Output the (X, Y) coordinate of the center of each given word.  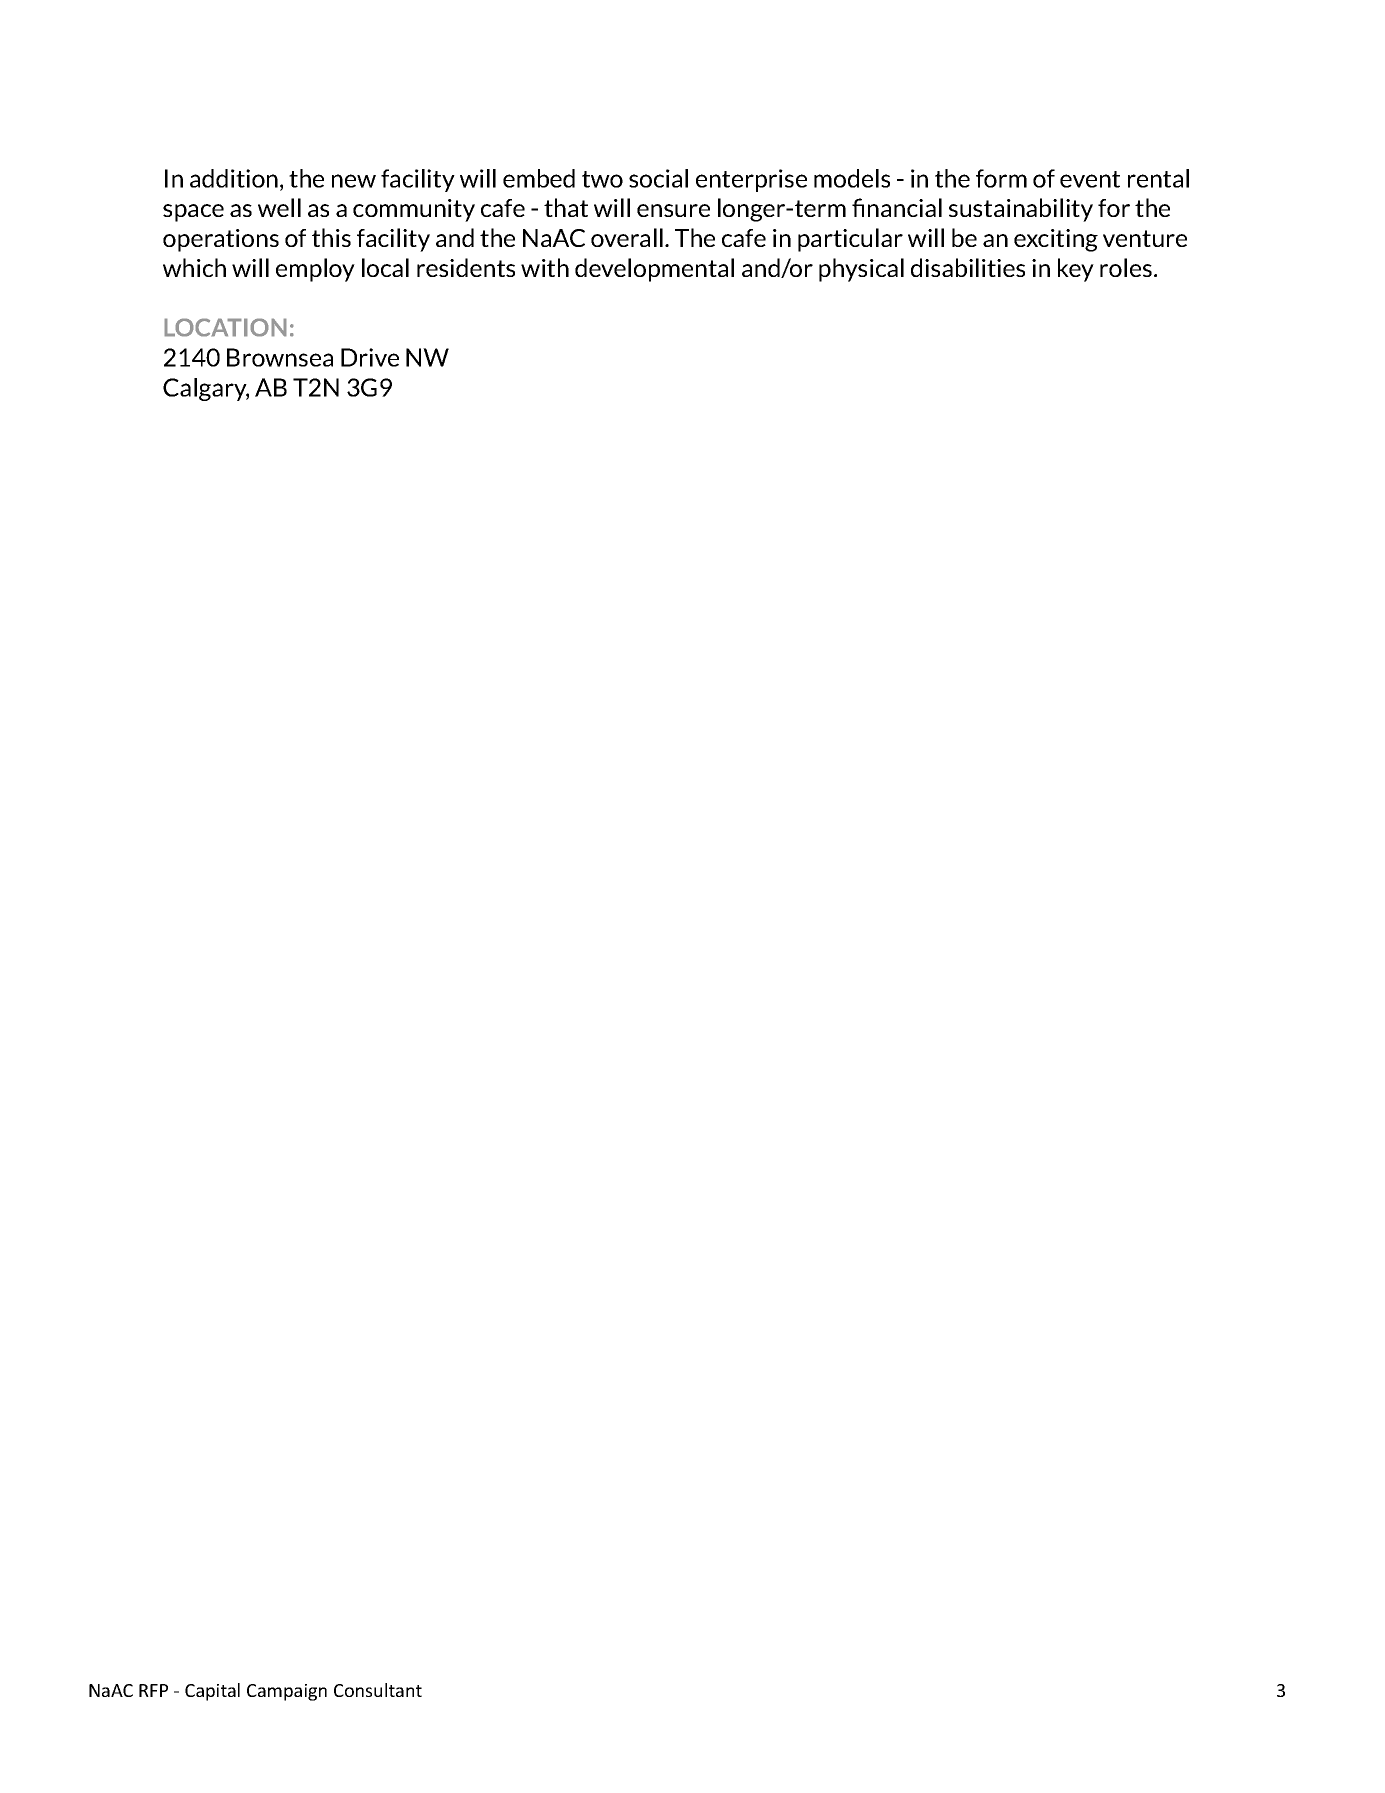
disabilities (968, 267)
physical (861, 270)
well (279, 207)
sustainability (1021, 210)
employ (315, 270)
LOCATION (225, 327)
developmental (654, 270)
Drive (370, 357)
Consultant (378, 1690)
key (1076, 270)
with (545, 267)
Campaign (287, 1692)
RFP (153, 1690)
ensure (673, 210)
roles (1126, 267)
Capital (212, 1692)
